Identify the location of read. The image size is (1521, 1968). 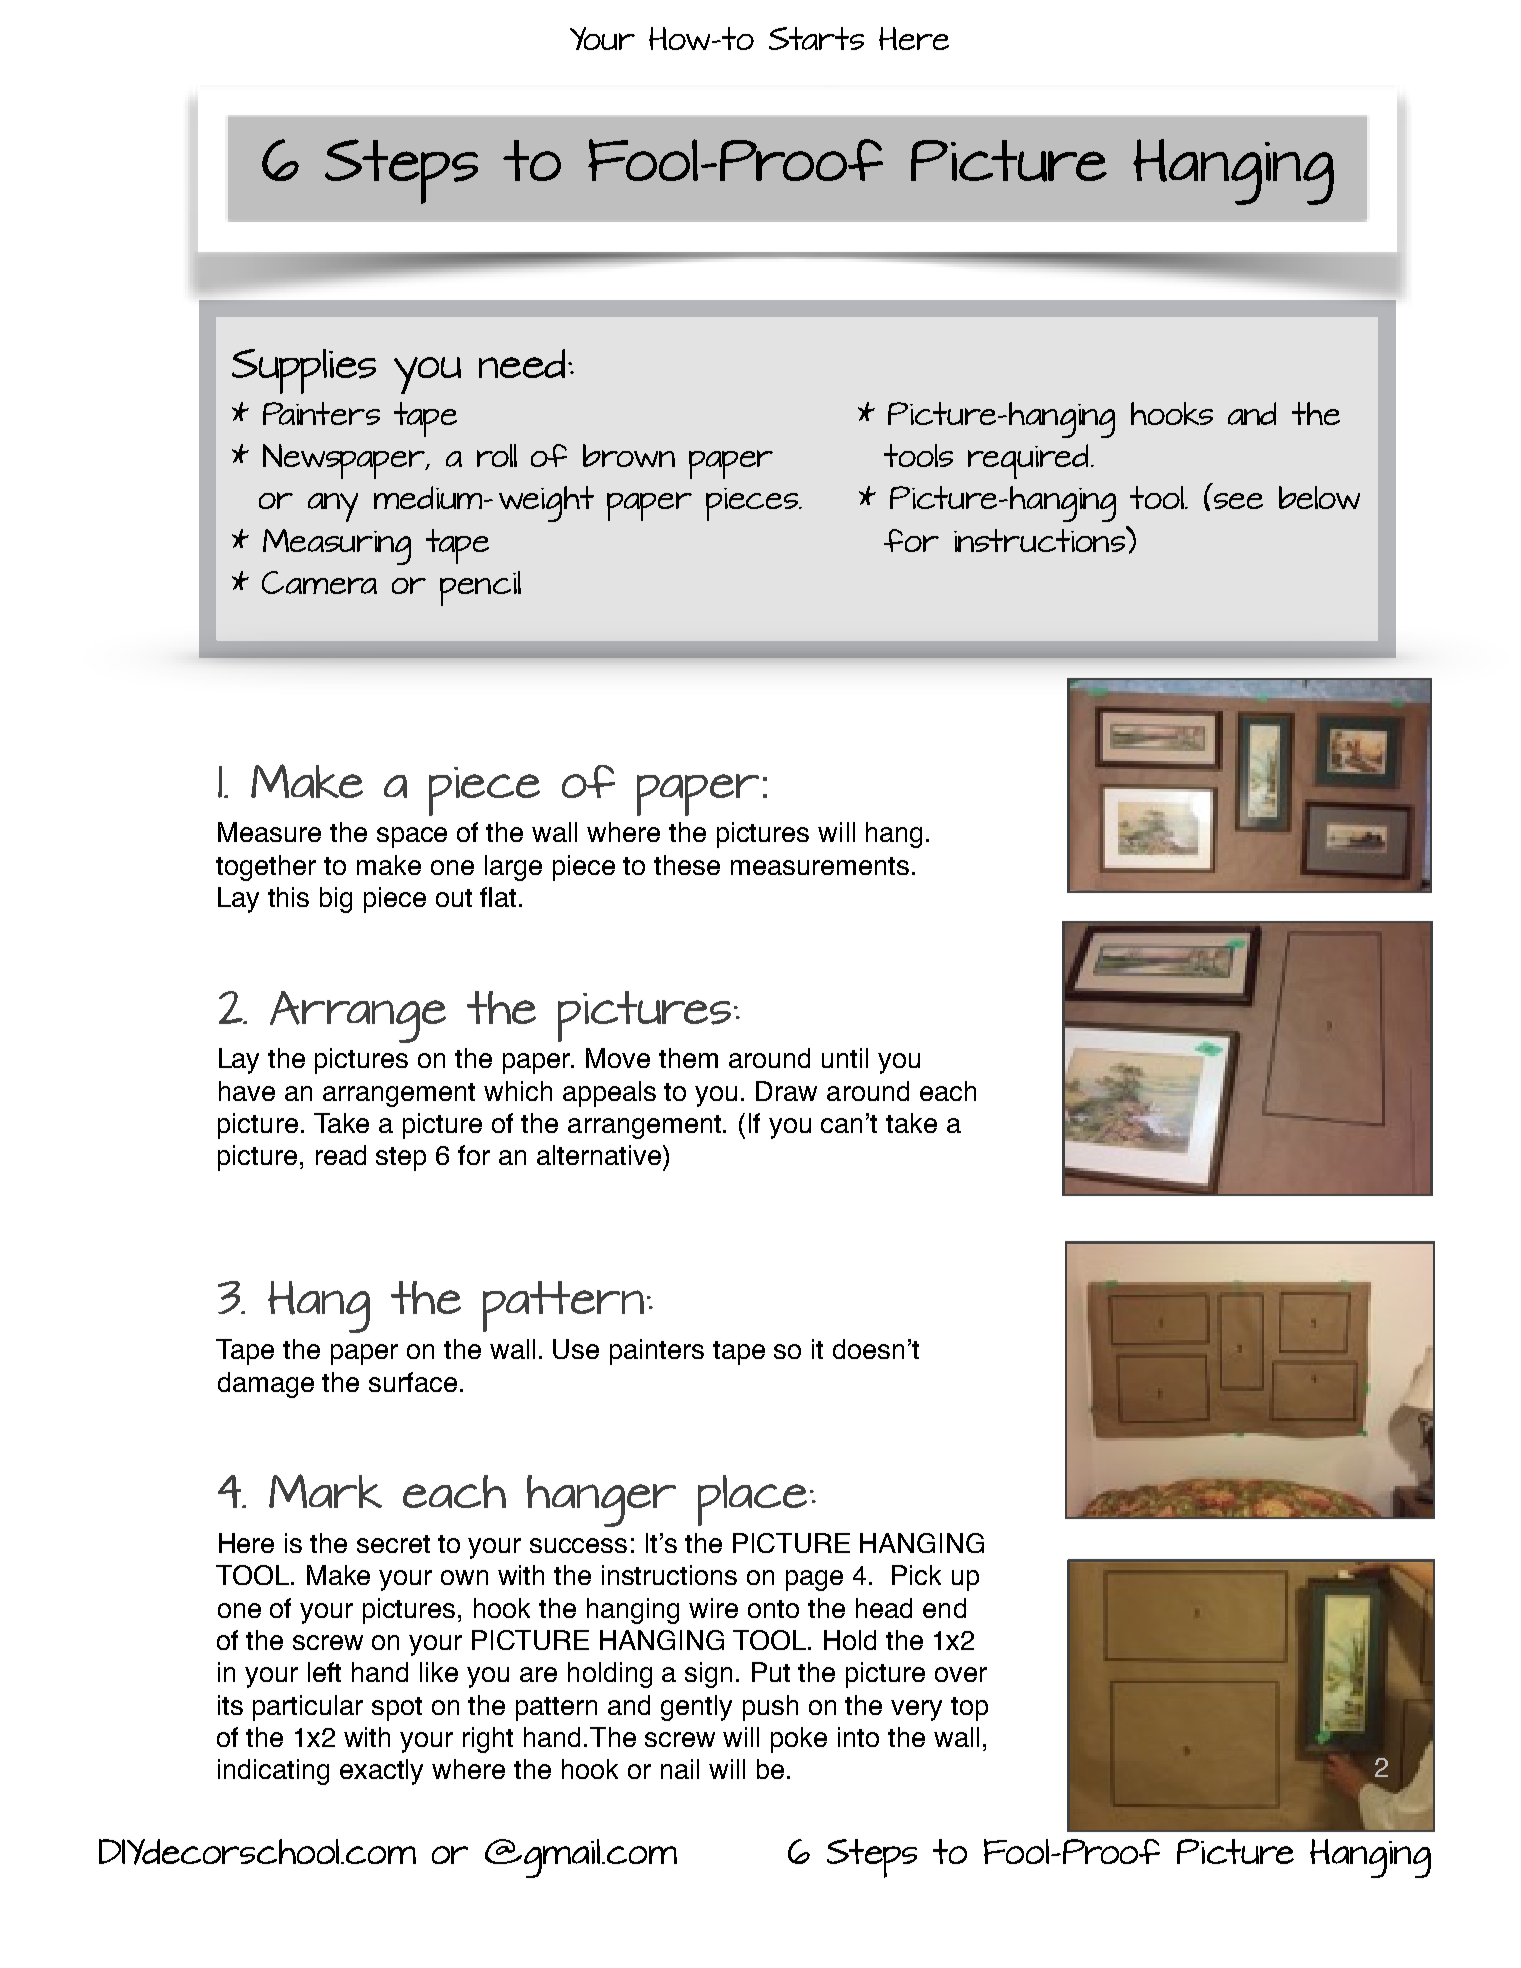
(341, 1155).
